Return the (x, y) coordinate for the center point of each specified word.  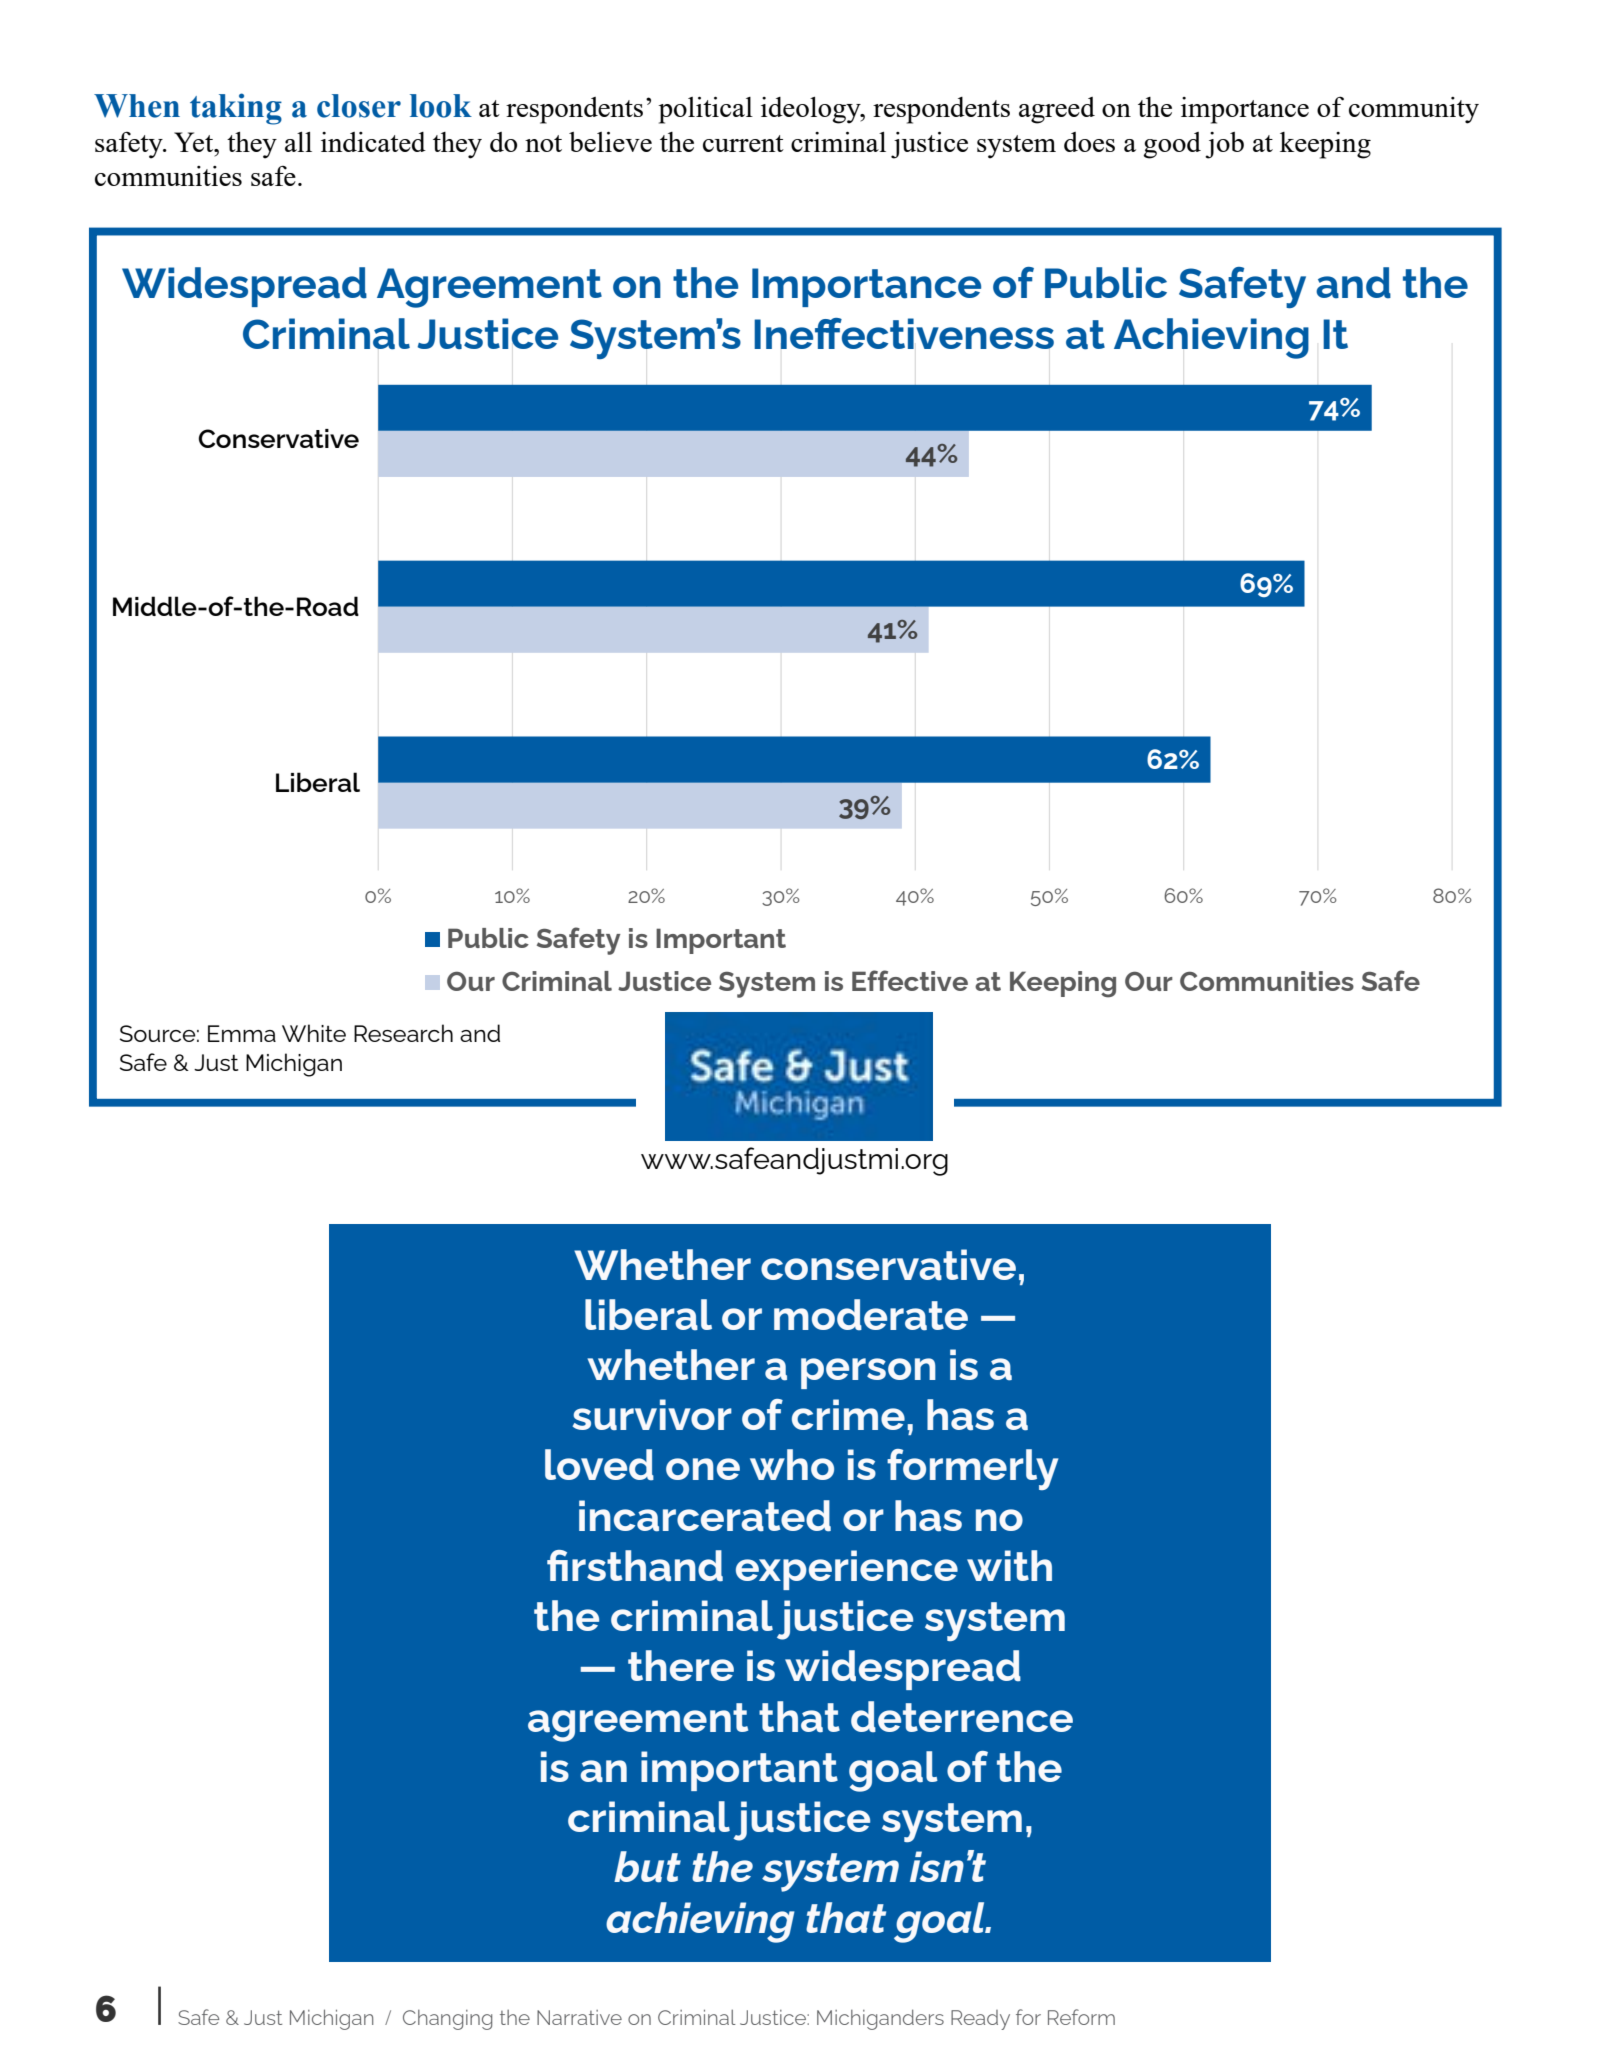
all (298, 142)
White (314, 1033)
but (647, 1867)
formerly (972, 1469)
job (1224, 145)
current (743, 143)
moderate (871, 1315)
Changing (447, 2020)
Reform (1081, 2017)
